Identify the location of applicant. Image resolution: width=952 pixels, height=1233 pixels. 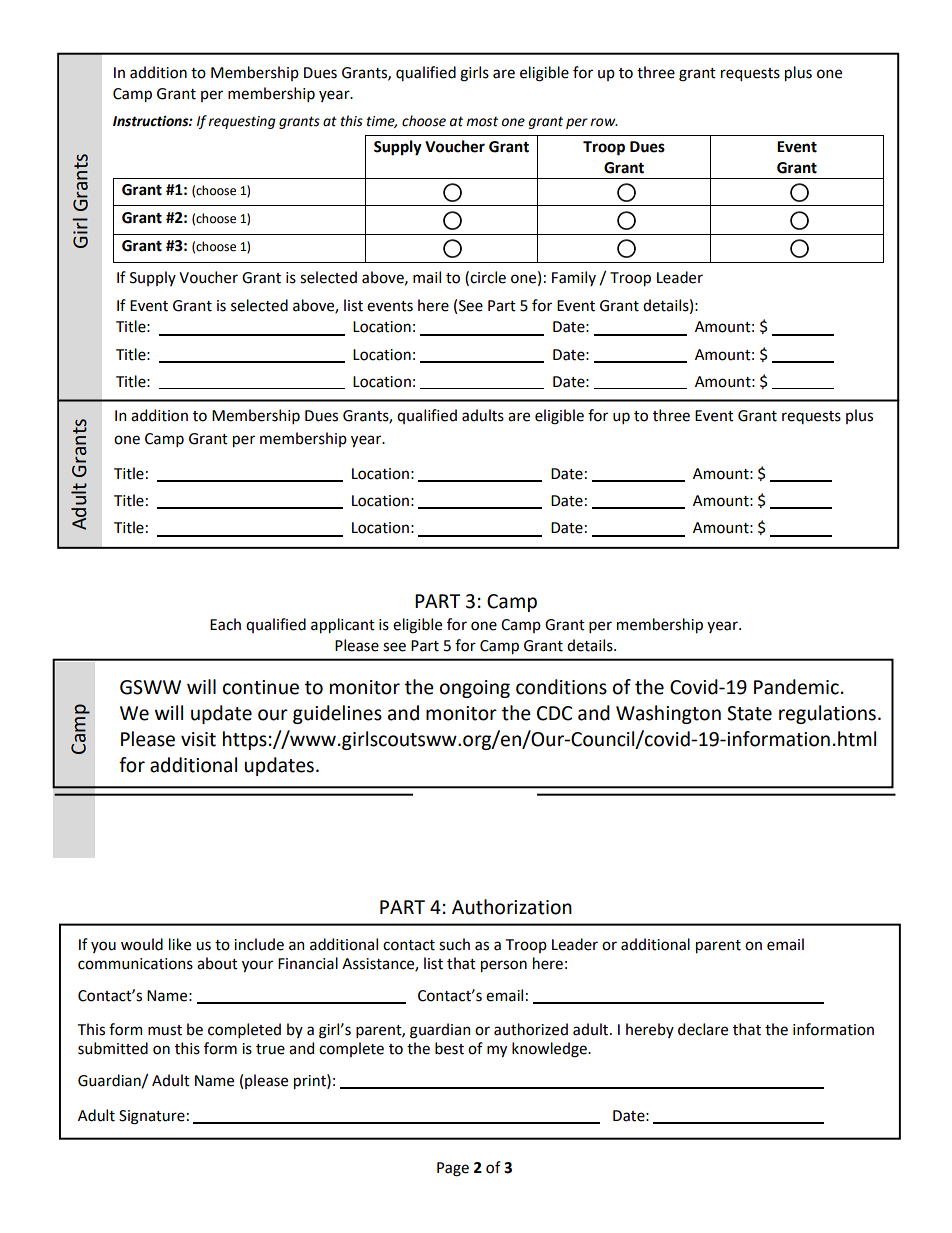
(343, 625).
